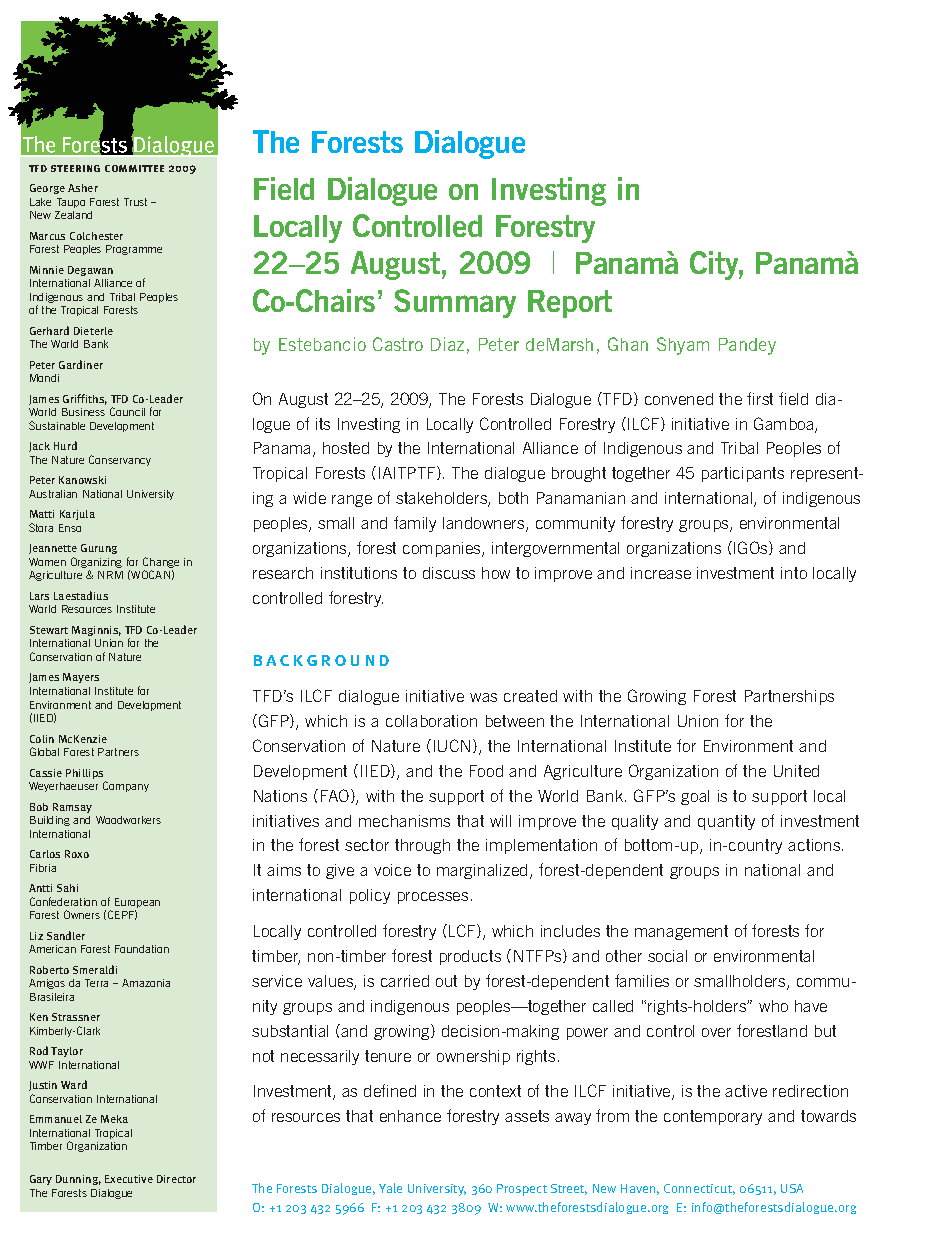  What do you see at coordinates (796, 771) in the image?
I see `United` at bounding box center [796, 771].
